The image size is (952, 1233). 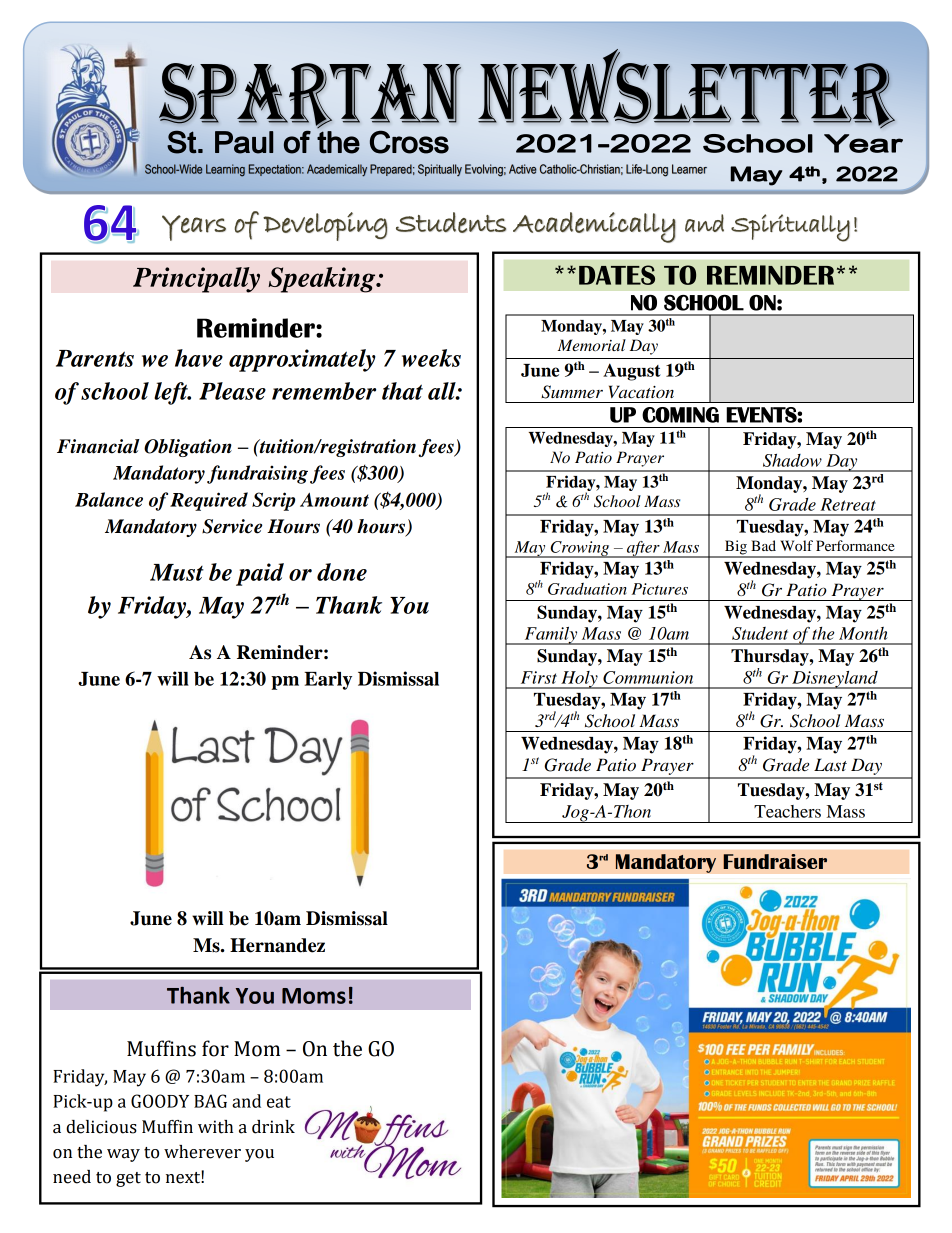 What do you see at coordinates (177, 572) in the screenshot?
I see `Must` at bounding box center [177, 572].
